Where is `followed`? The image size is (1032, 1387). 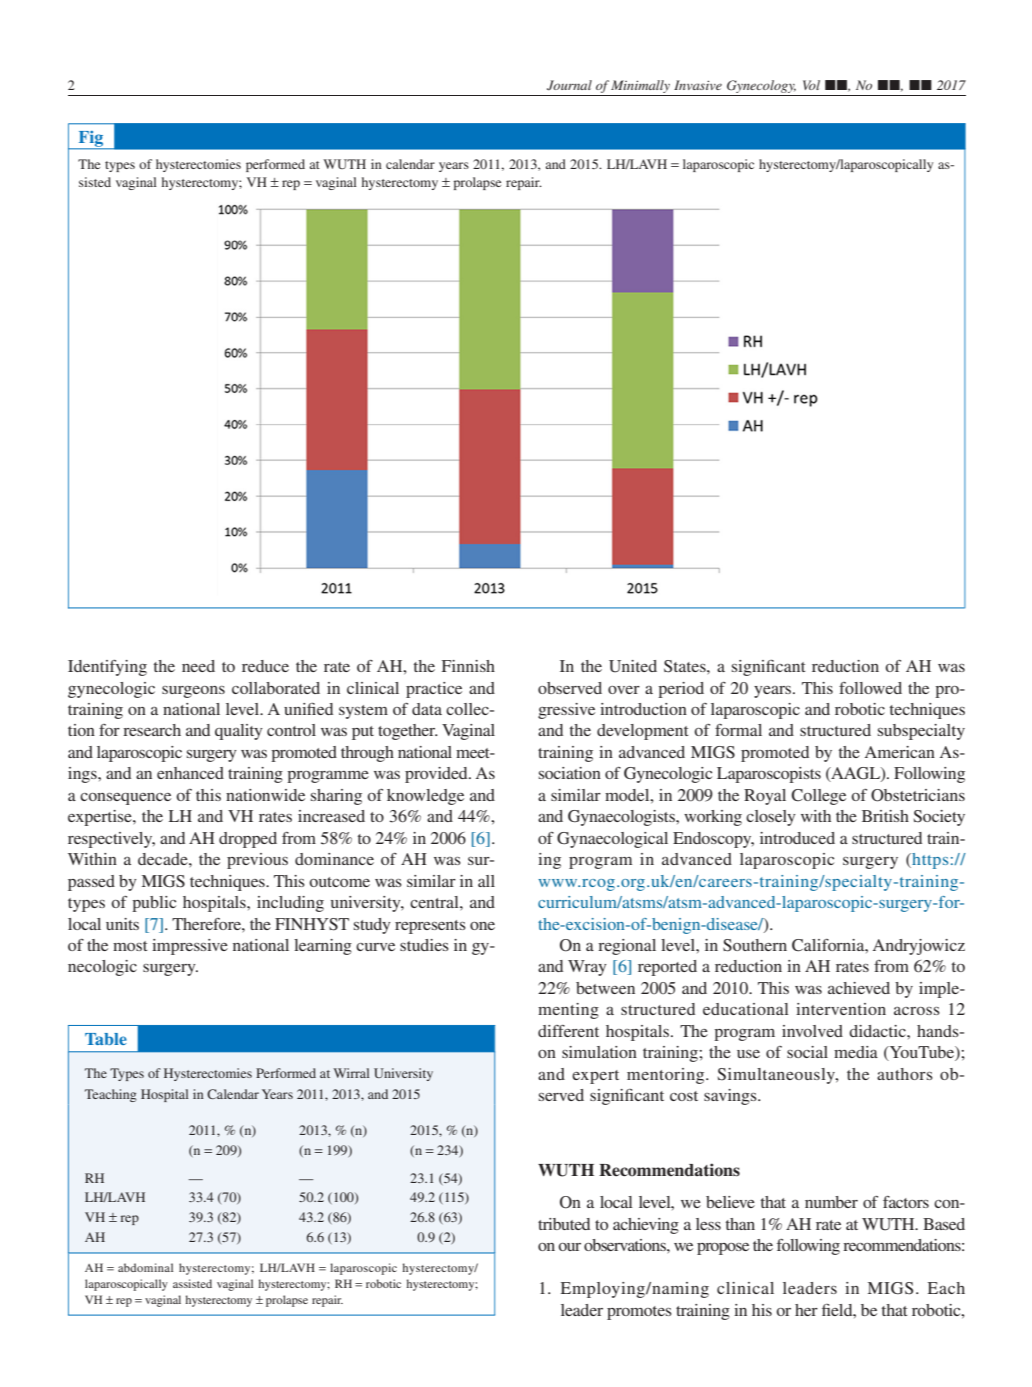 followed is located at coordinates (870, 688).
